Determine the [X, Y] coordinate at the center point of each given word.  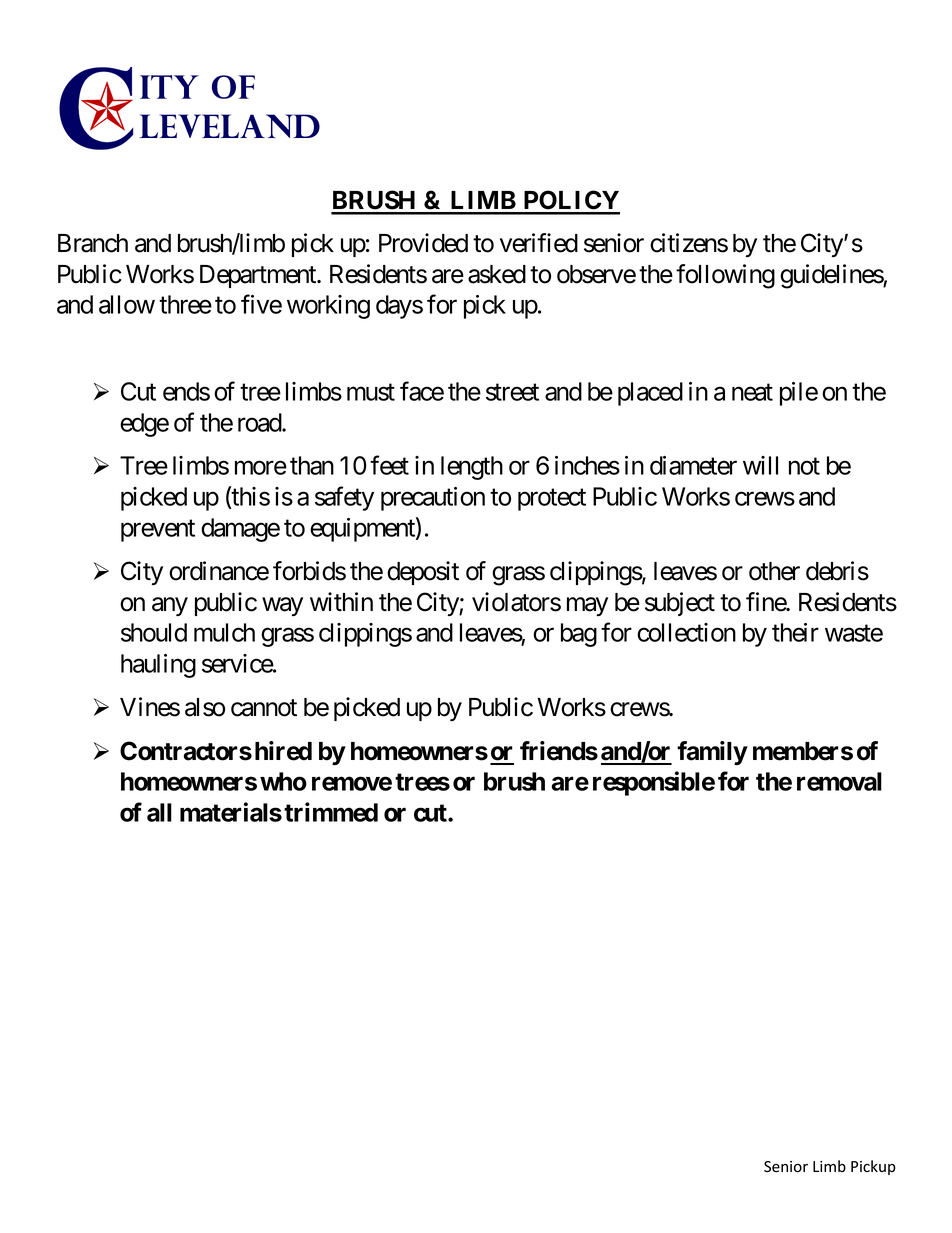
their [795, 632]
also [205, 707]
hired [283, 751]
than [312, 465]
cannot [264, 708]
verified [539, 243]
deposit [423, 573]
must [371, 392]
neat [752, 392]
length [472, 468]
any [170, 606]
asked [497, 274]
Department [259, 276]
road [260, 422]
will [760, 465]
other [774, 571]
